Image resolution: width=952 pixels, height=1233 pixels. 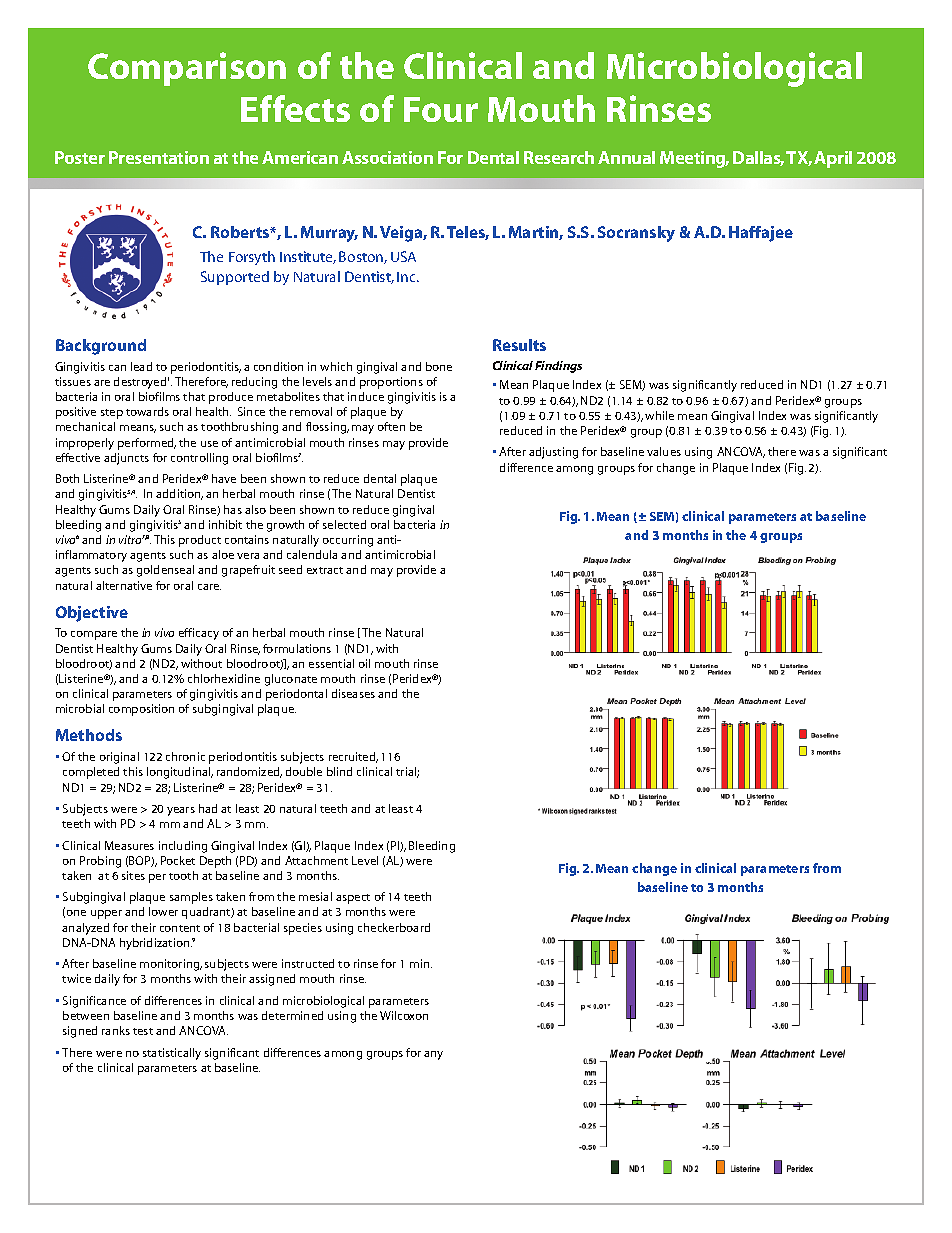 I want to click on Wilcoxon, so click(x=404, y=1015).
